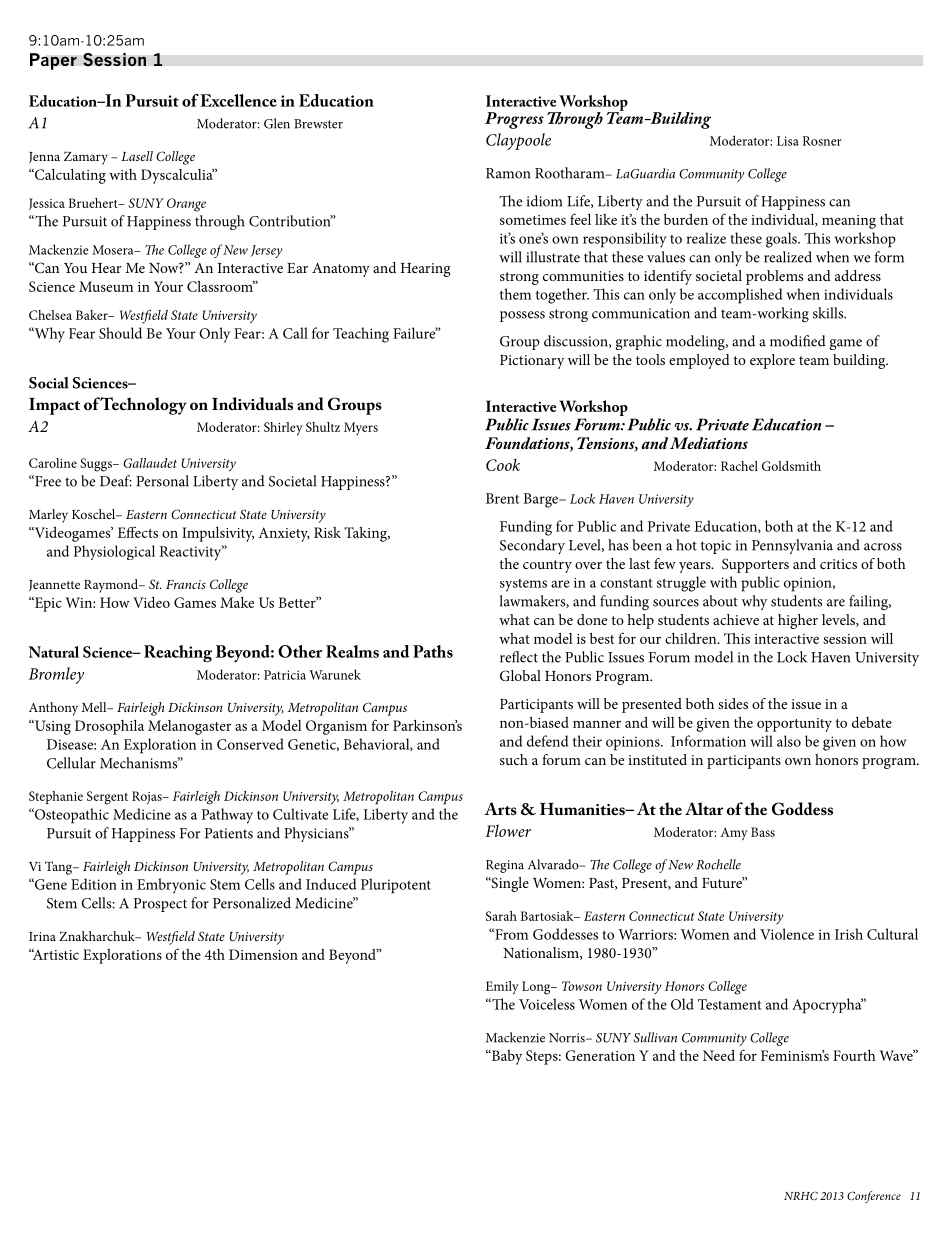 This screenshot has width=952, height=1233. I want to click on Brent, so click(502, 498).
